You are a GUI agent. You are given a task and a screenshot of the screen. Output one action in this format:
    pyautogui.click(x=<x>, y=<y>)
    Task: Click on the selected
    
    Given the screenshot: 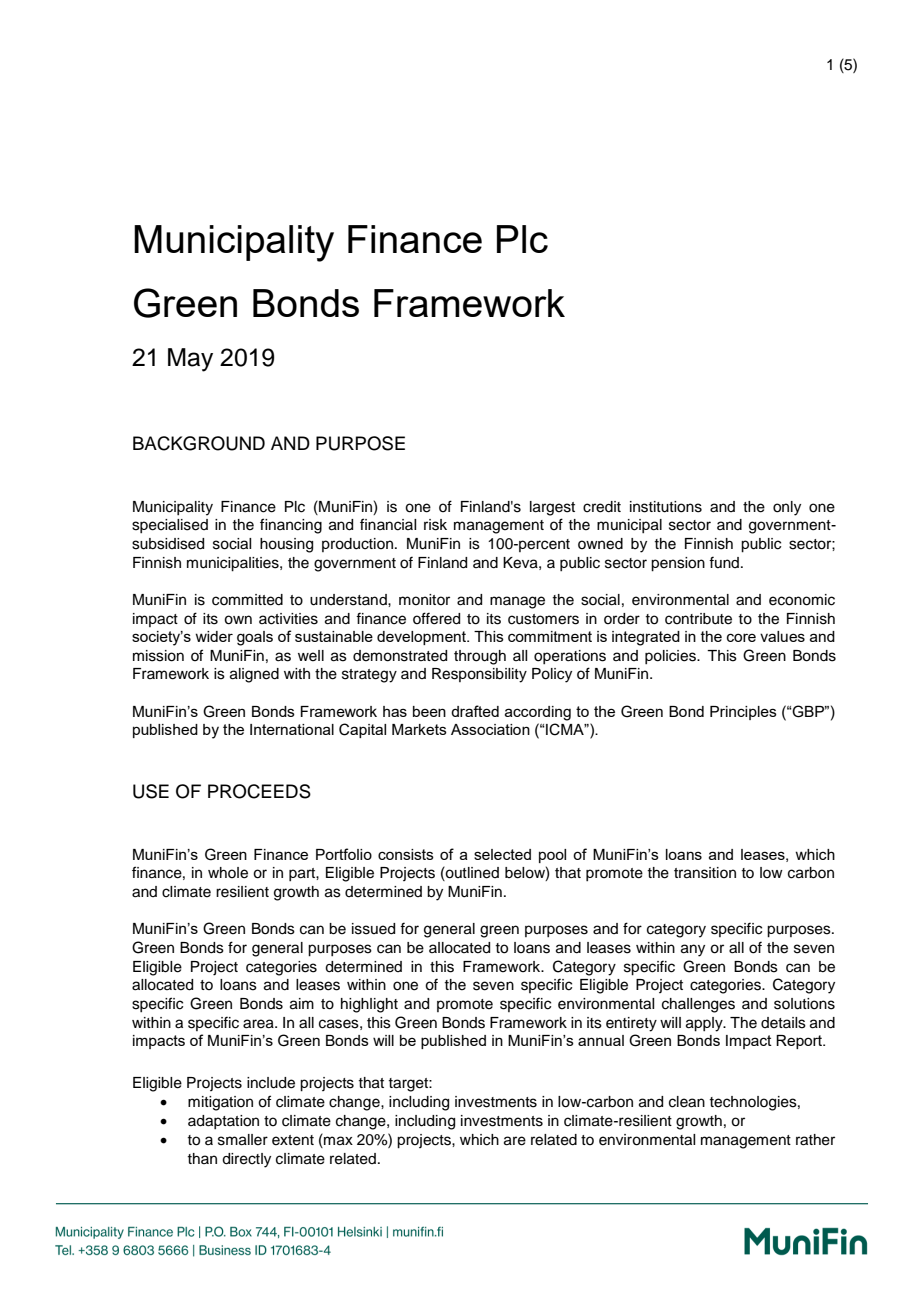 What is the action you would take?
    pyautogui.click(x=502, y=854)
